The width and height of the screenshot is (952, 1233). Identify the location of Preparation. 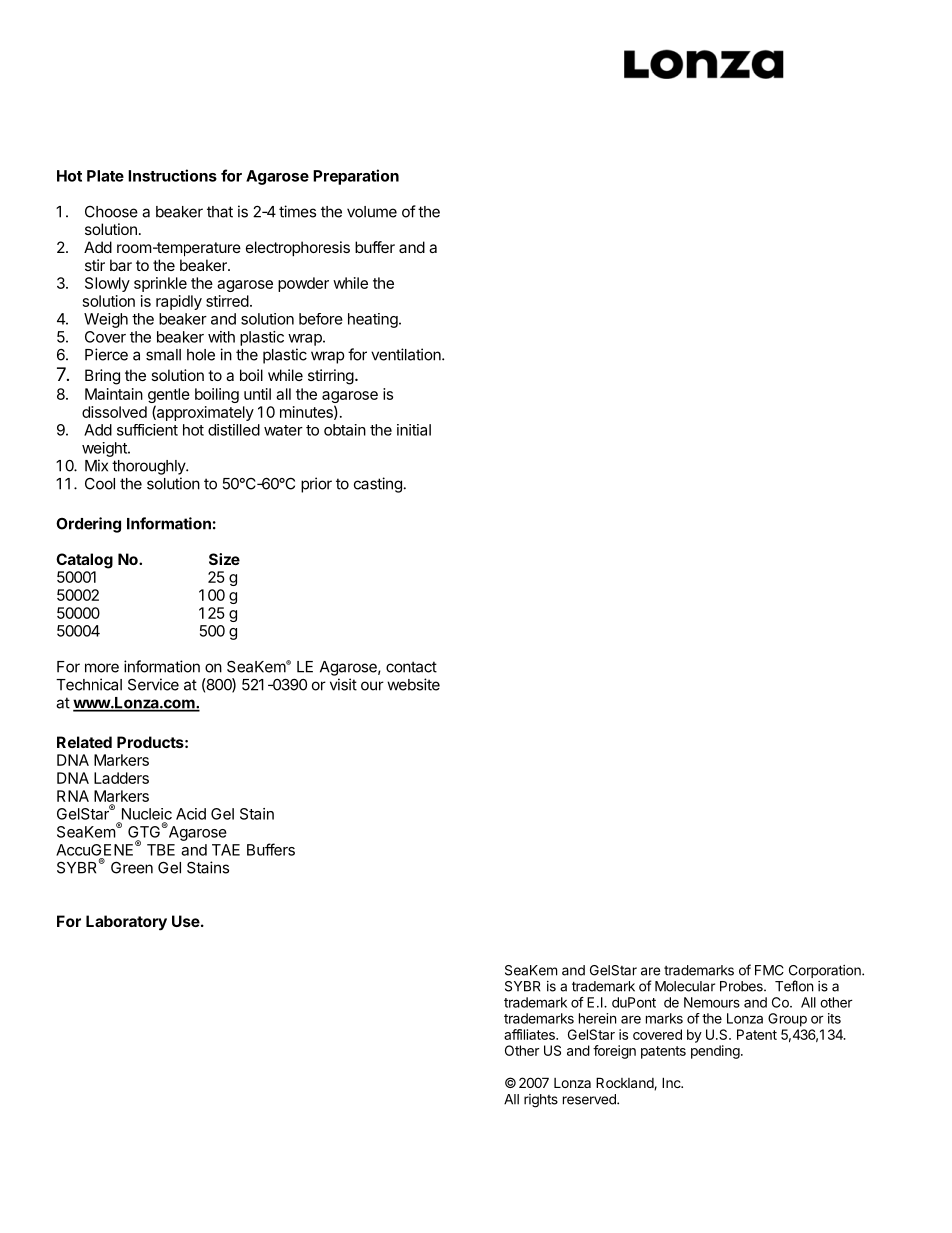
(356, 177).
